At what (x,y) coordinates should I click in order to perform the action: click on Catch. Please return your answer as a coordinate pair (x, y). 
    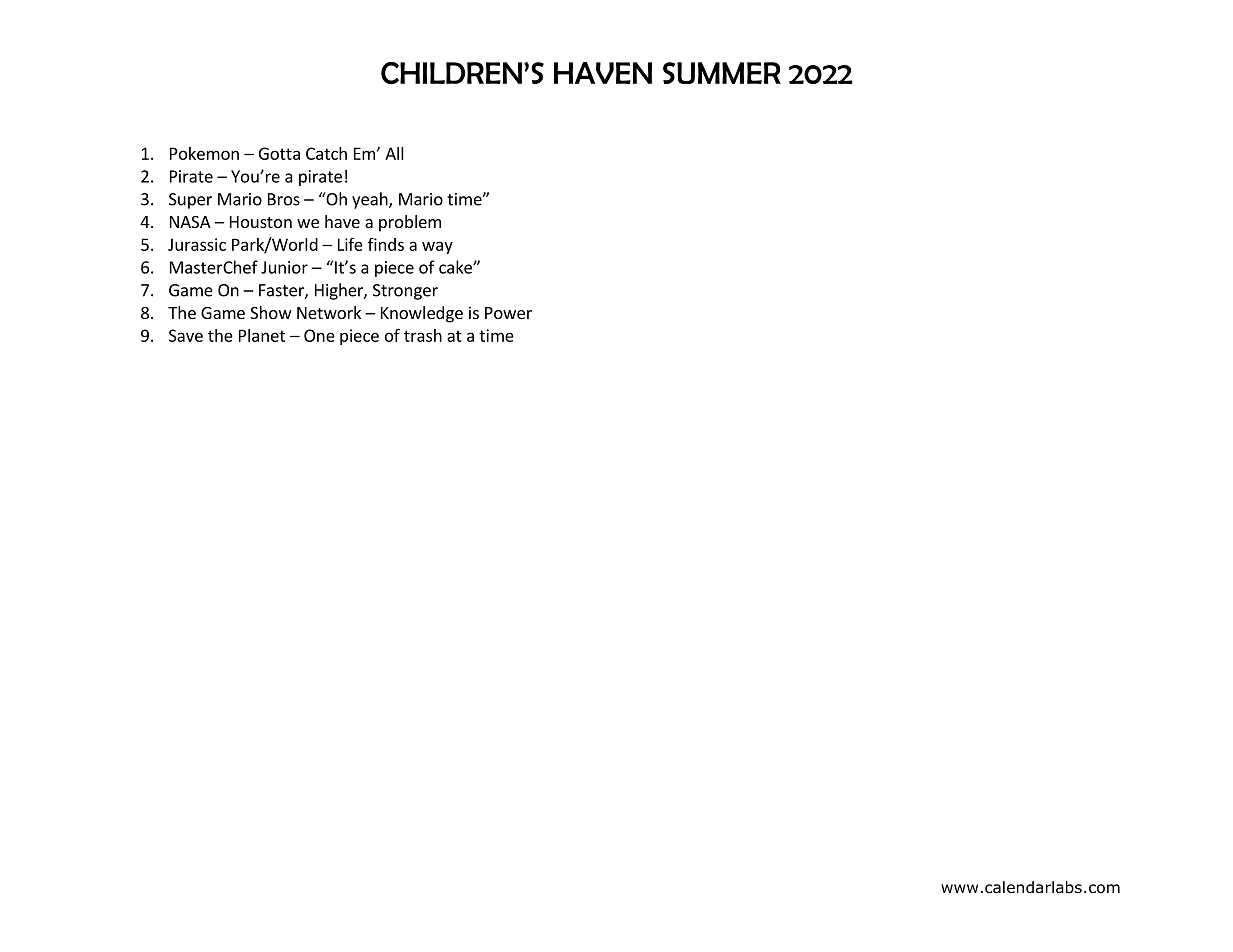
    Looking at the image, I should click on (326, 153).
